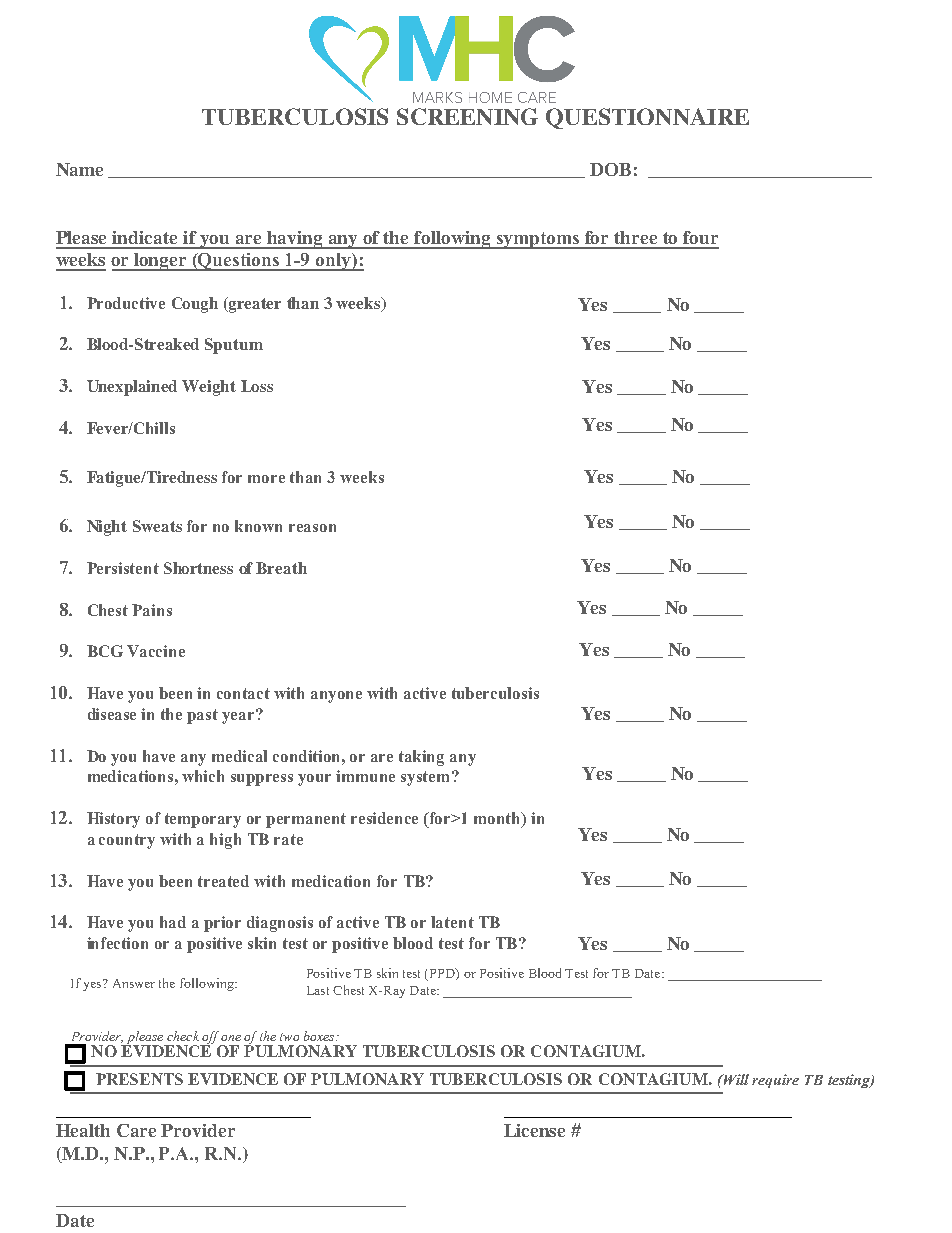  What do you see at coordinates (647, 118) in the screenshot?
I see `QUESTIONNAIRE` at bounding box center [647, 118].
